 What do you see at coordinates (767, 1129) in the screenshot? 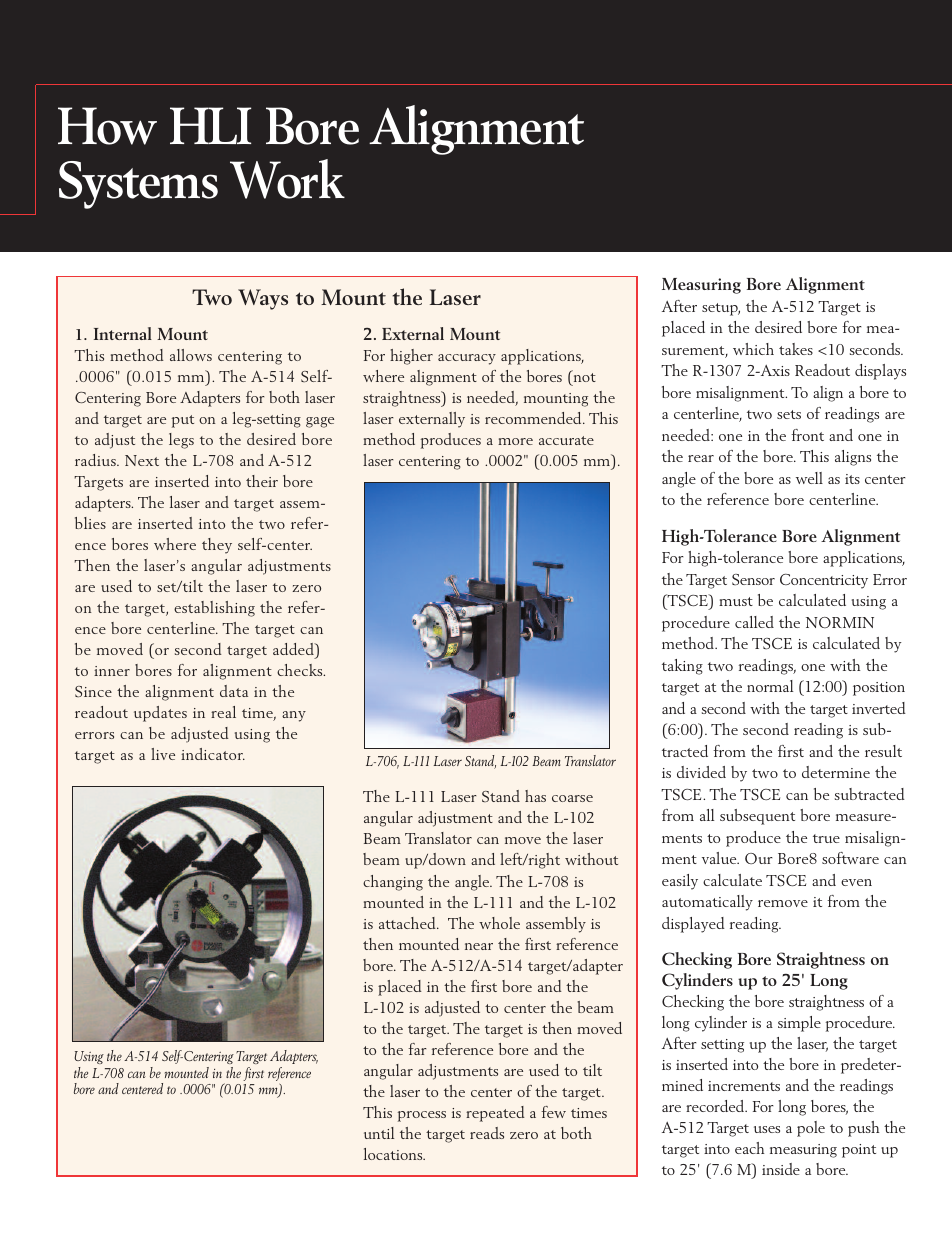
I see `uses` at bounding box center [767, 1129].
